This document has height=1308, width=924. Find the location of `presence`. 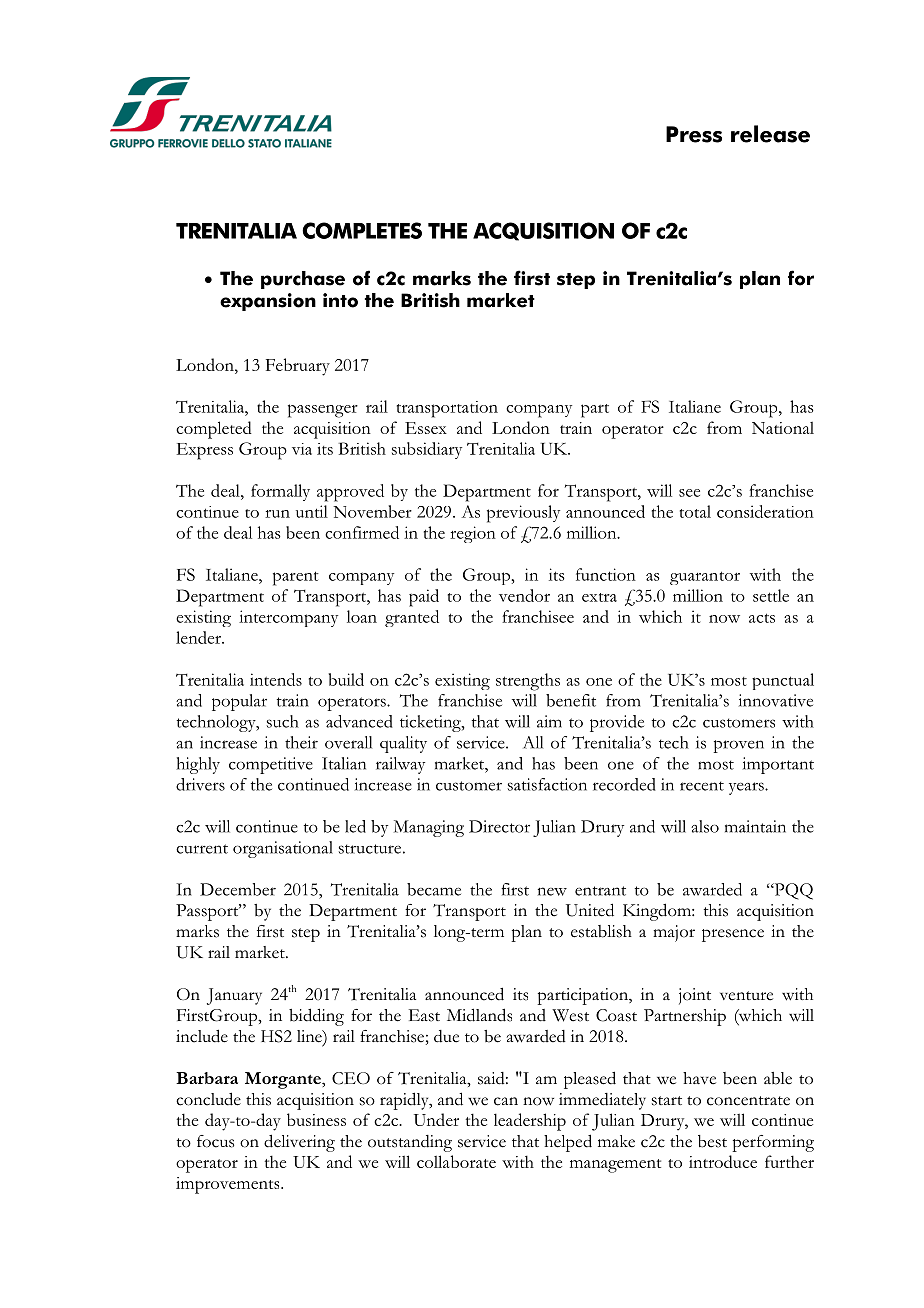

presence is located at coordinates (733, 935).
